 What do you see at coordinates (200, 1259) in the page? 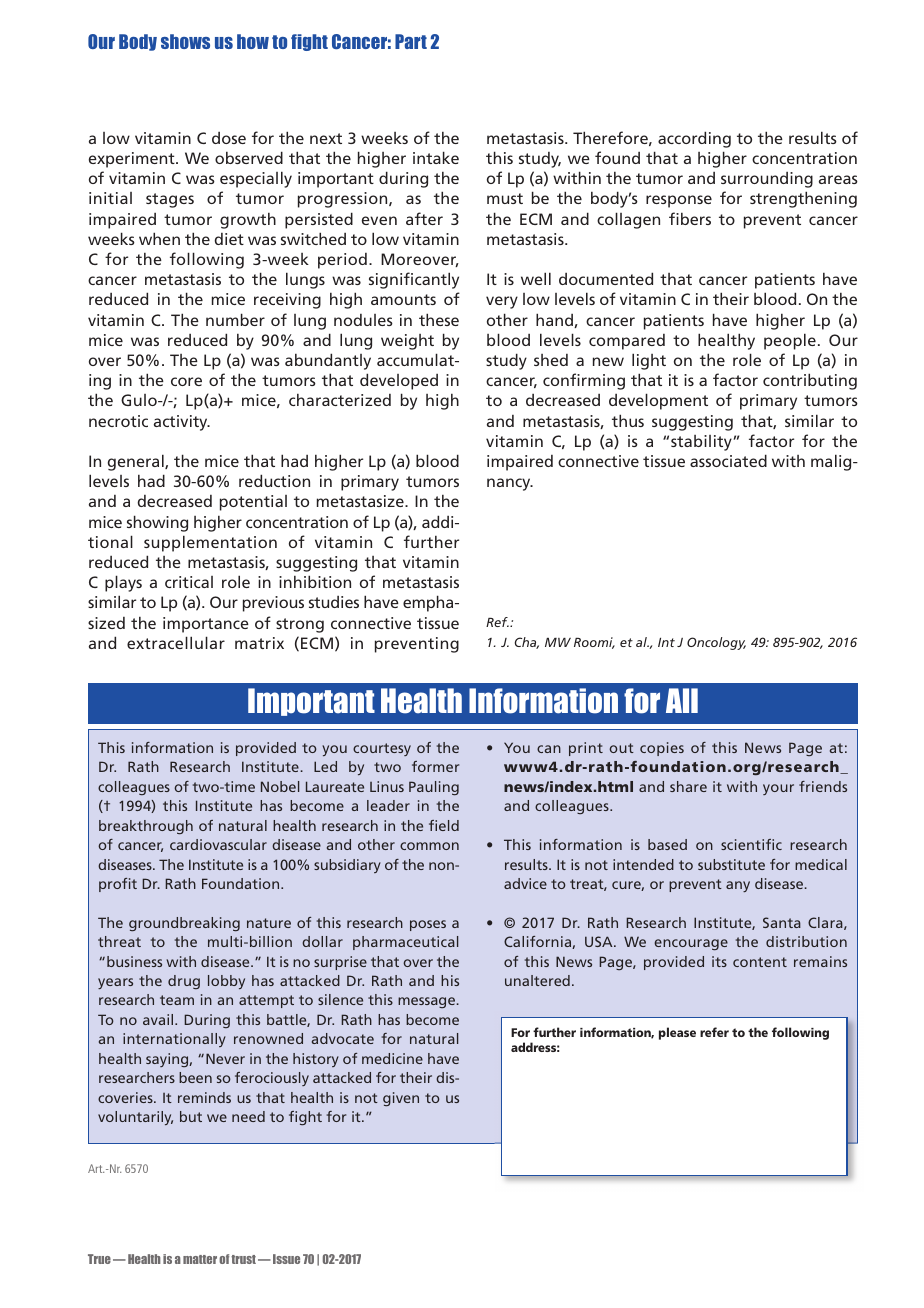
I see `matter` at bounding box center [200, 1259].
